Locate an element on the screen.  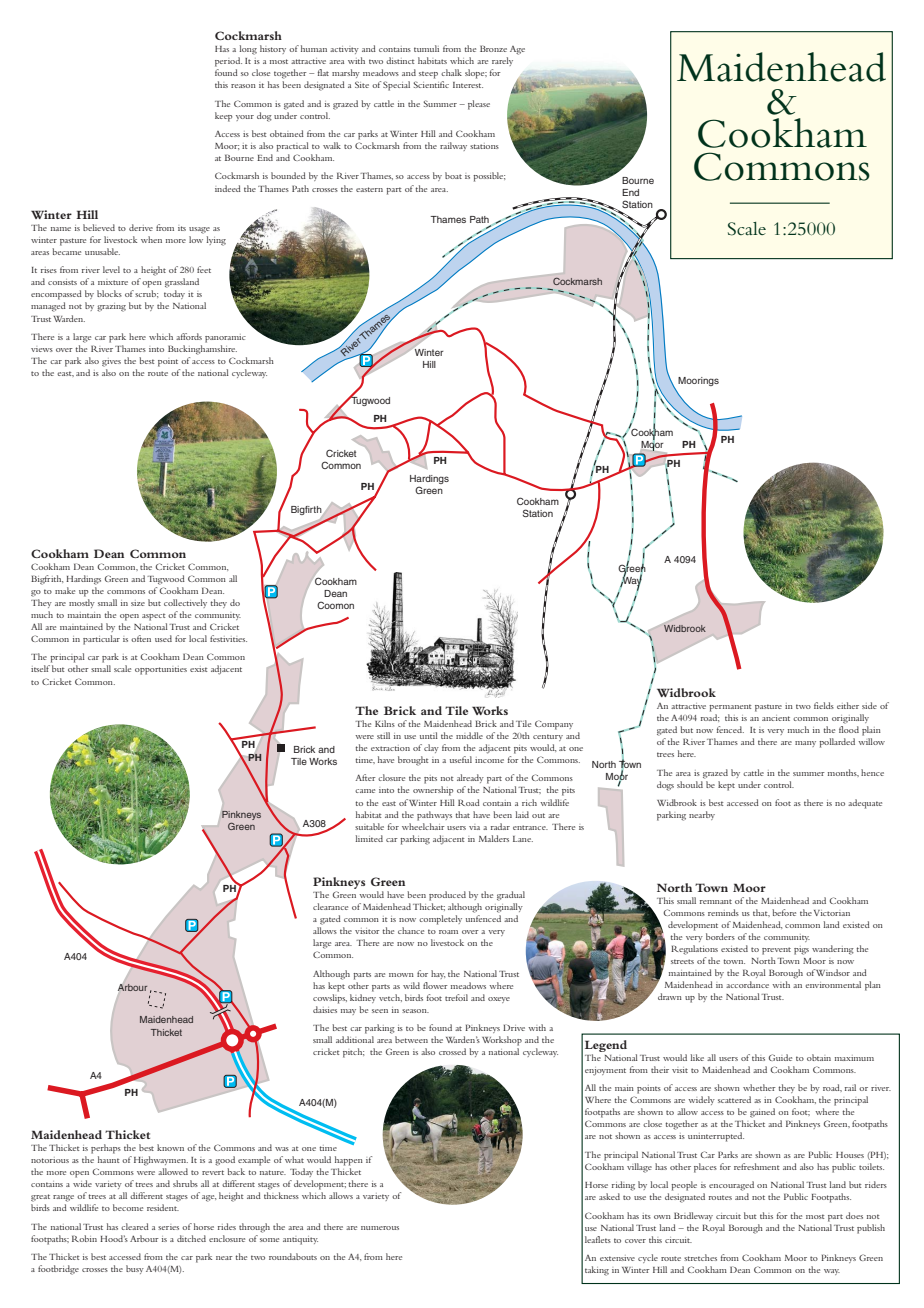
prevent is located at coordinates (776, 951).
